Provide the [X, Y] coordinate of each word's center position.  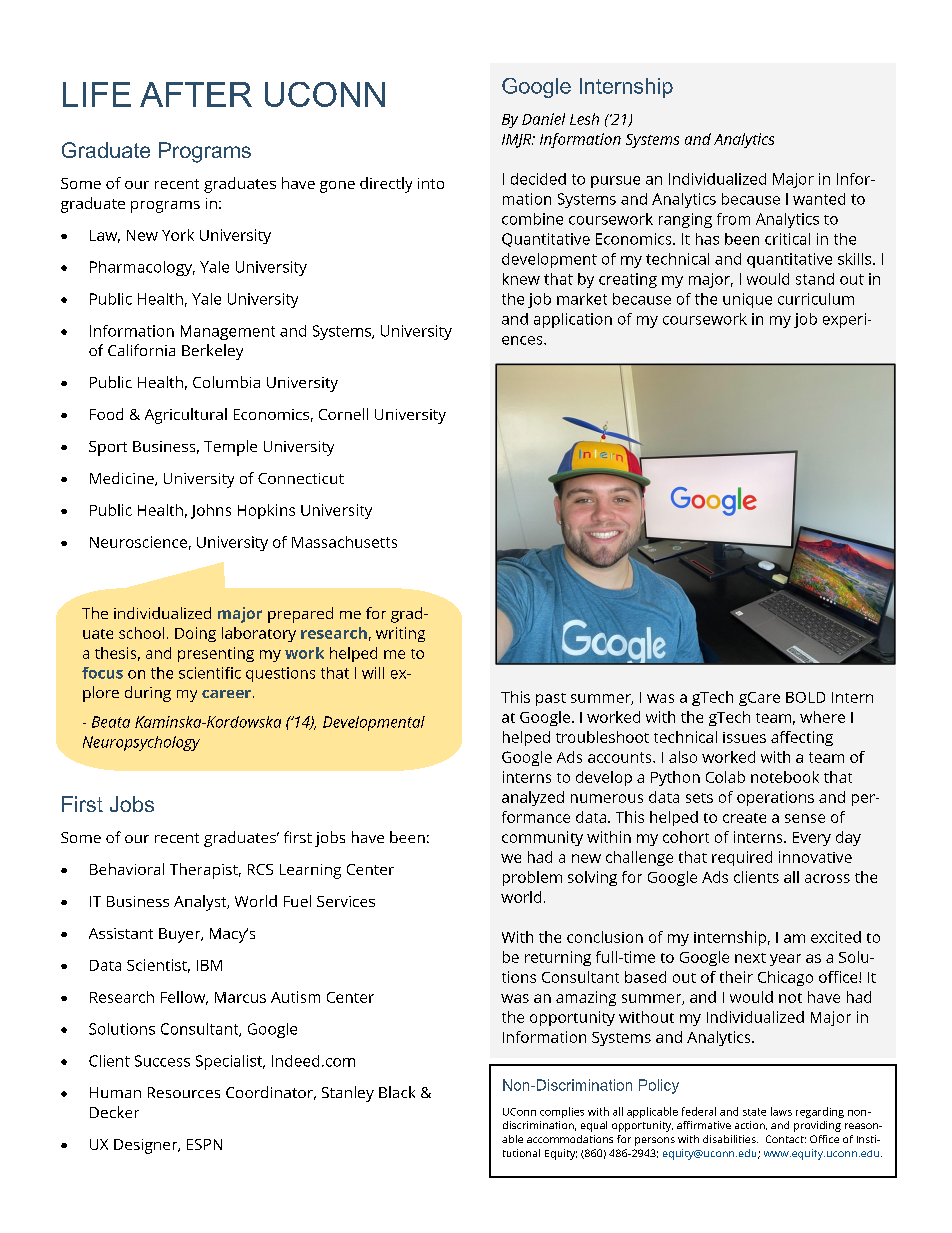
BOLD [805, 697]
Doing [195, 634]
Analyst [201, 903]
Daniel [543, 119]
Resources [184, 1092]
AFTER [196, 94]
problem [532, 878]
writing [400, 634]
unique [747, 300]
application [573, 320]
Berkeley [212, 352]
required [742, 858]
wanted [819, 199]
